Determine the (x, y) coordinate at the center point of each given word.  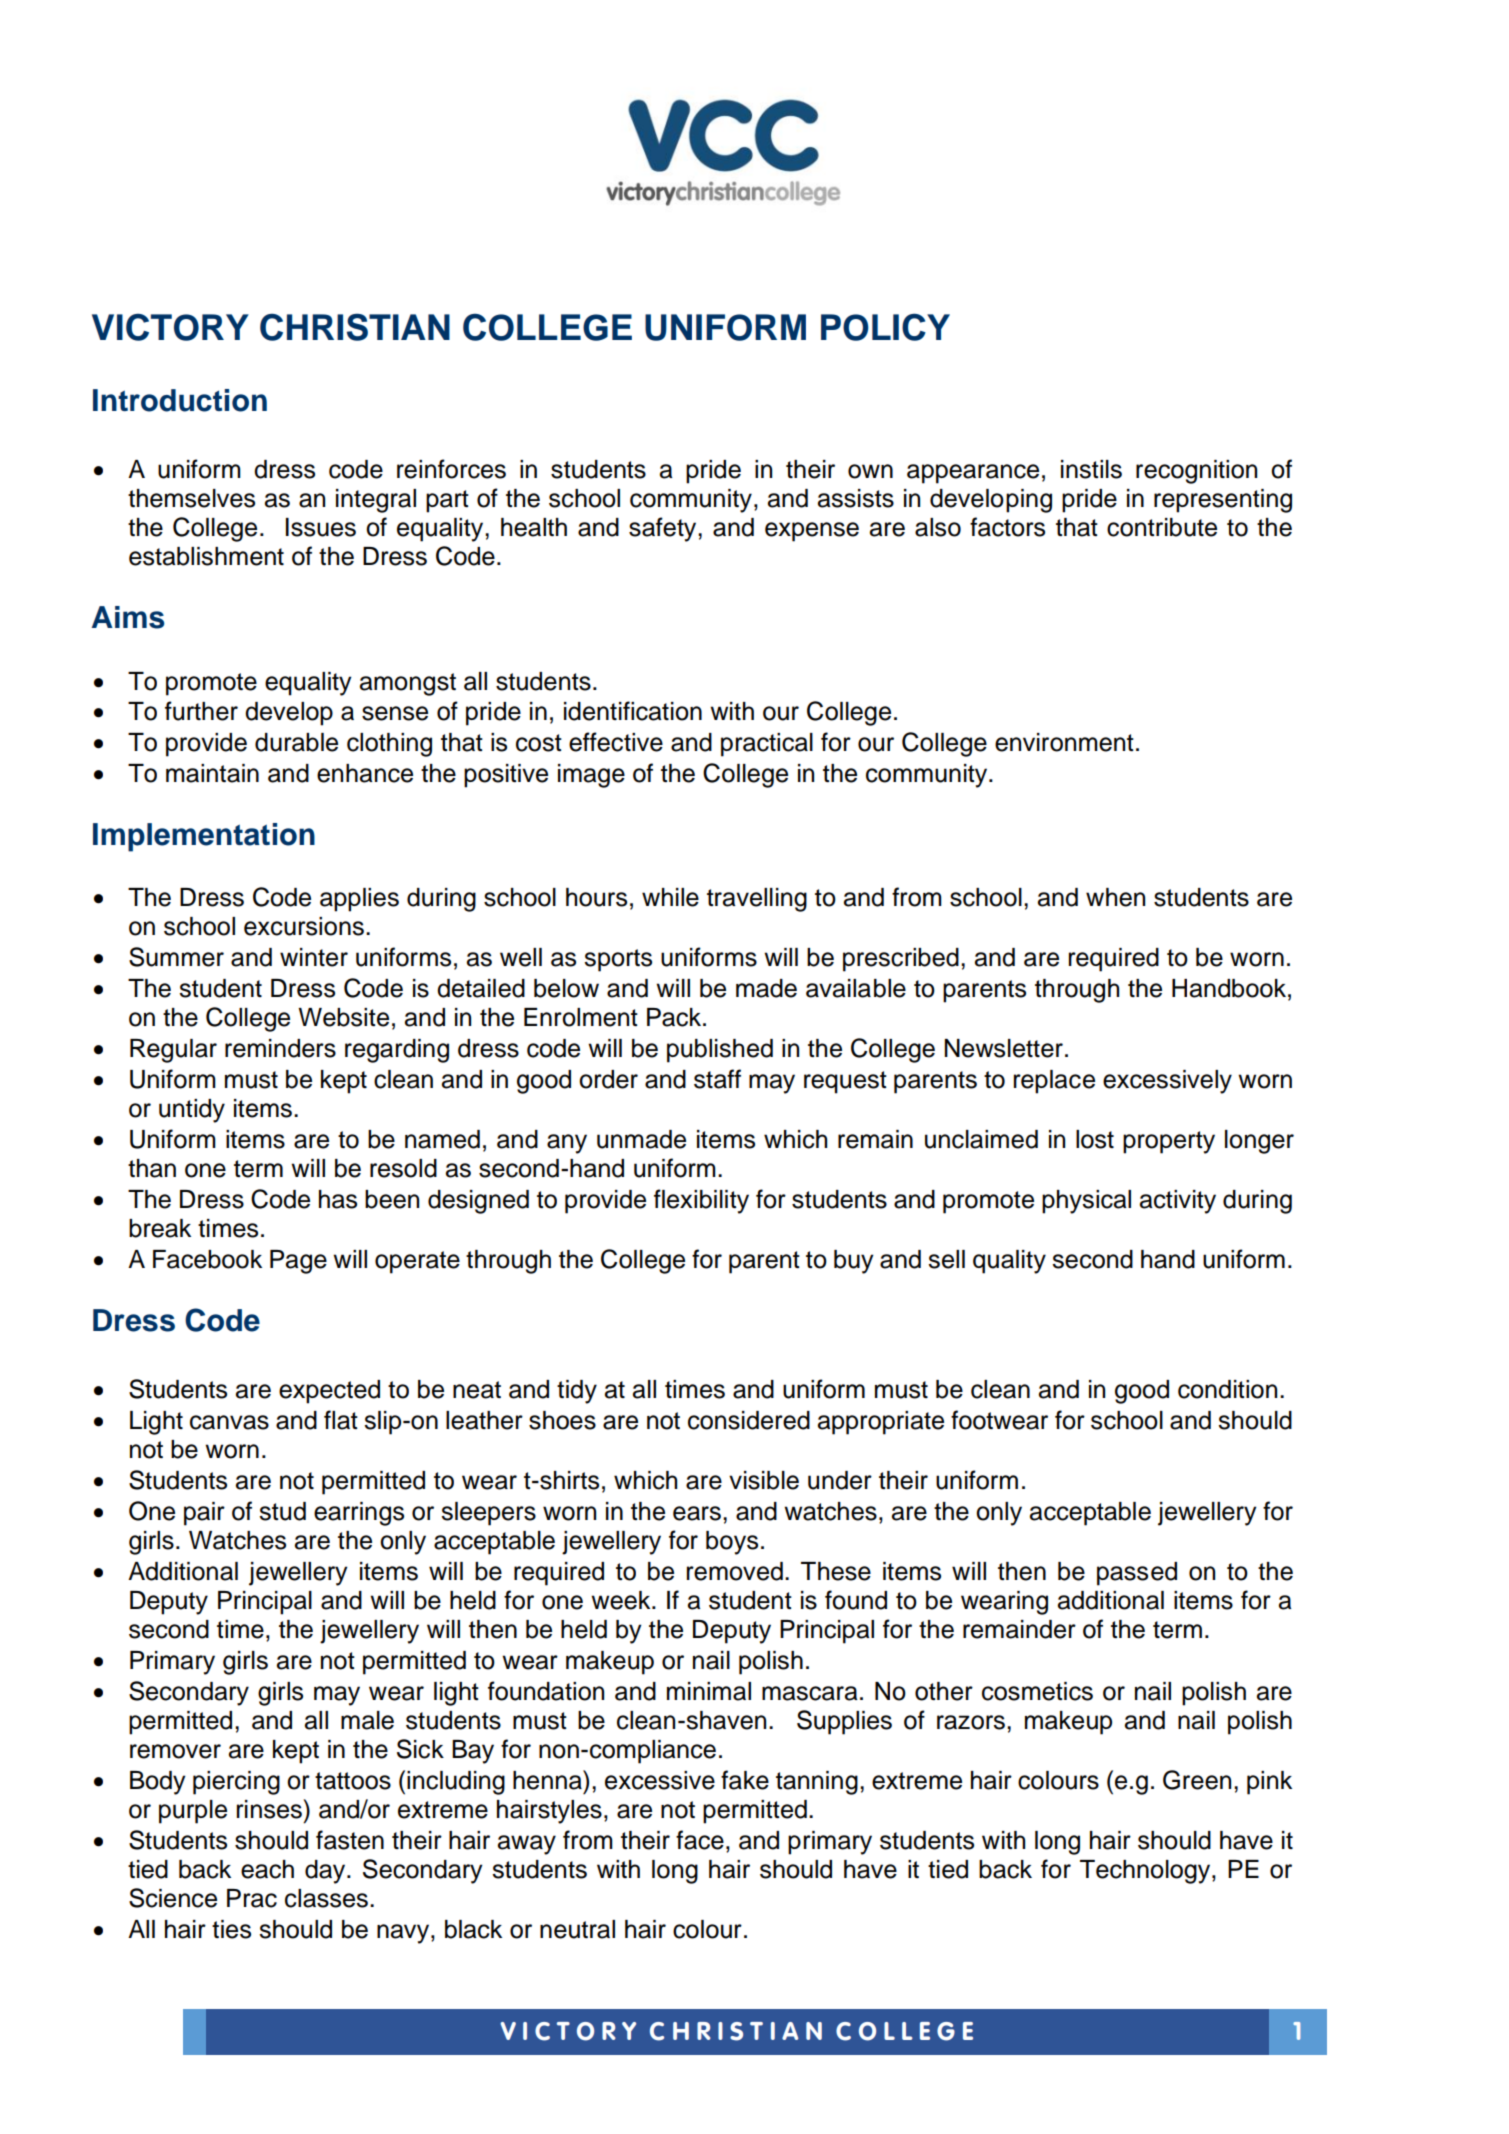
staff (717, 1079)
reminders (280, 1048)
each (267, 1869)
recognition (1196, 472)
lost (1095, 1139)
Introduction (180, 400)
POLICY (885, 327)
